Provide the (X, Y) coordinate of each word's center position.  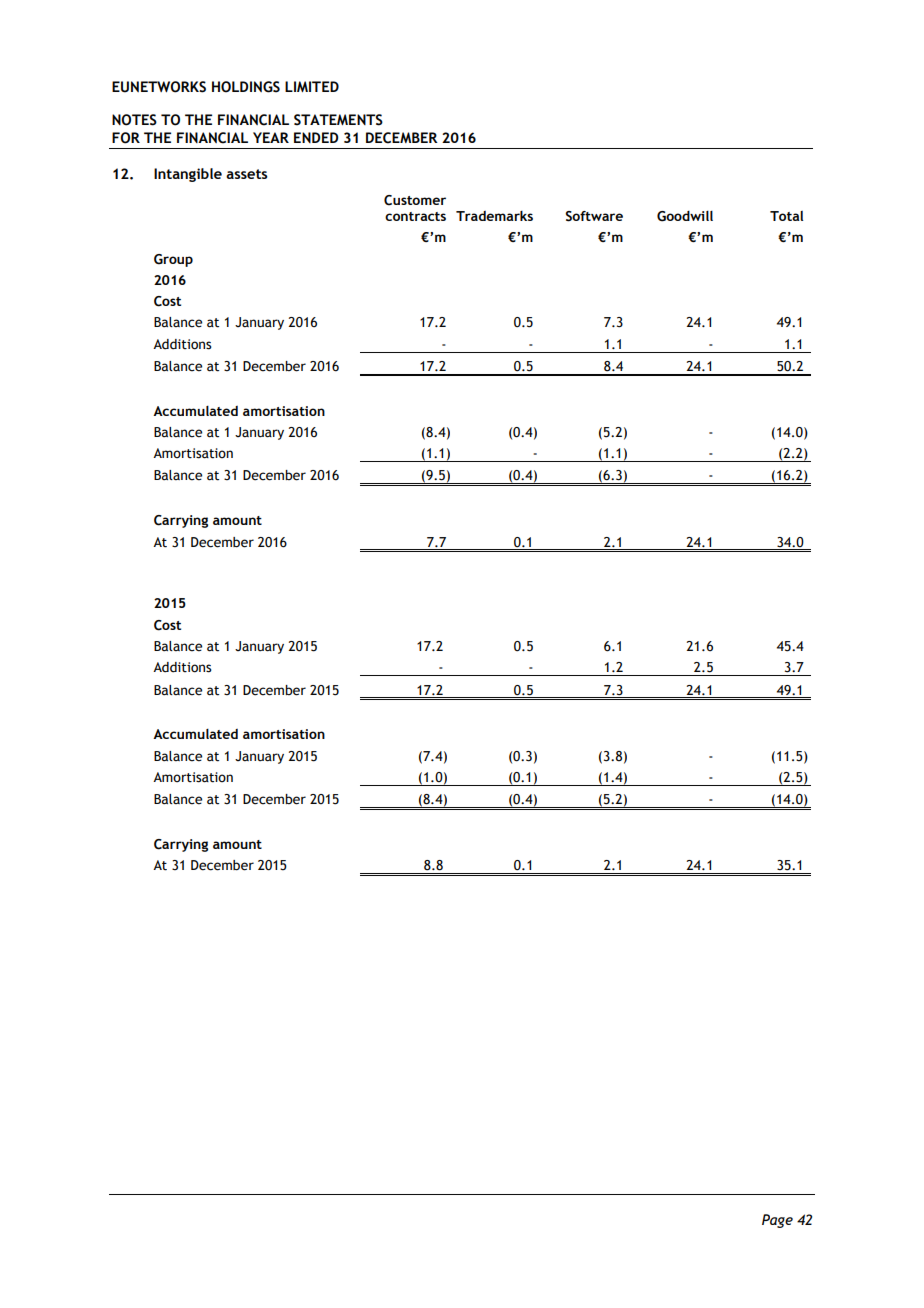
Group (173, 260)
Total (786, 216)
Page (777, 1221)
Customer (415, 200)
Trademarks (494, 216)
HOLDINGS (246, 87)
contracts (415, 216)
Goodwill (685, 216)
